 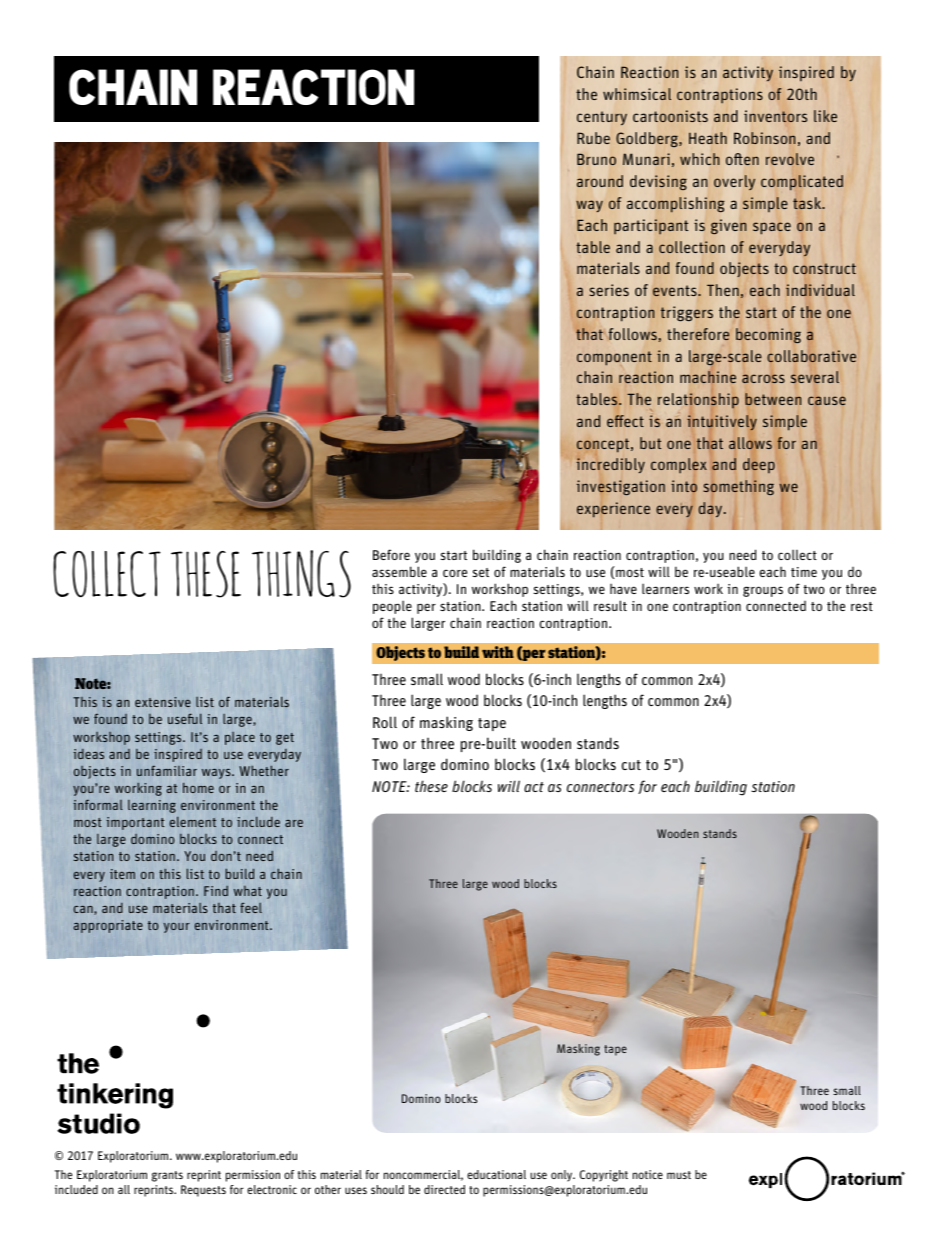 I want to click on Rube, so click(x=593, y=138).
